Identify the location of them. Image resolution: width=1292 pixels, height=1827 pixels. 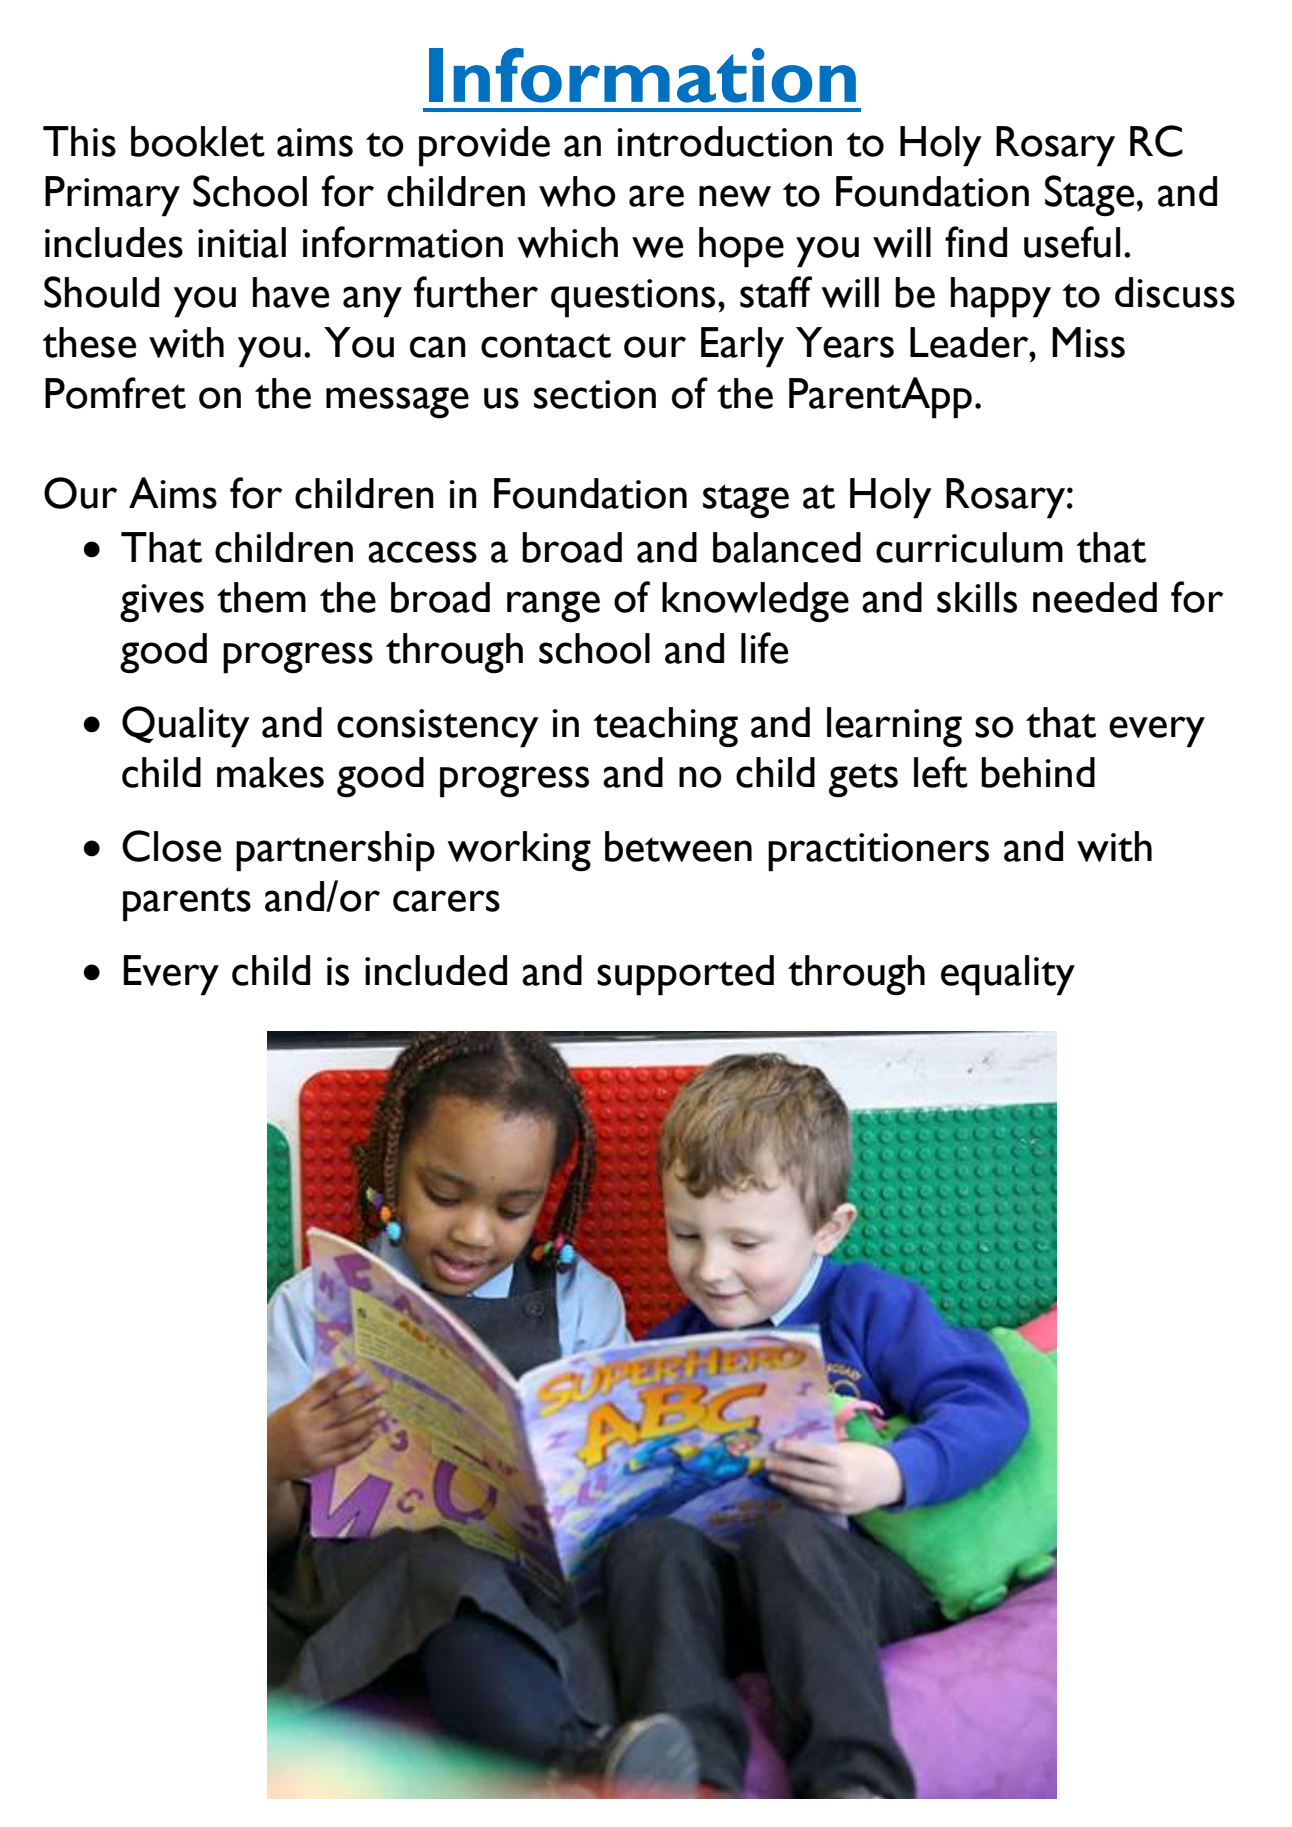
(261, 597).
